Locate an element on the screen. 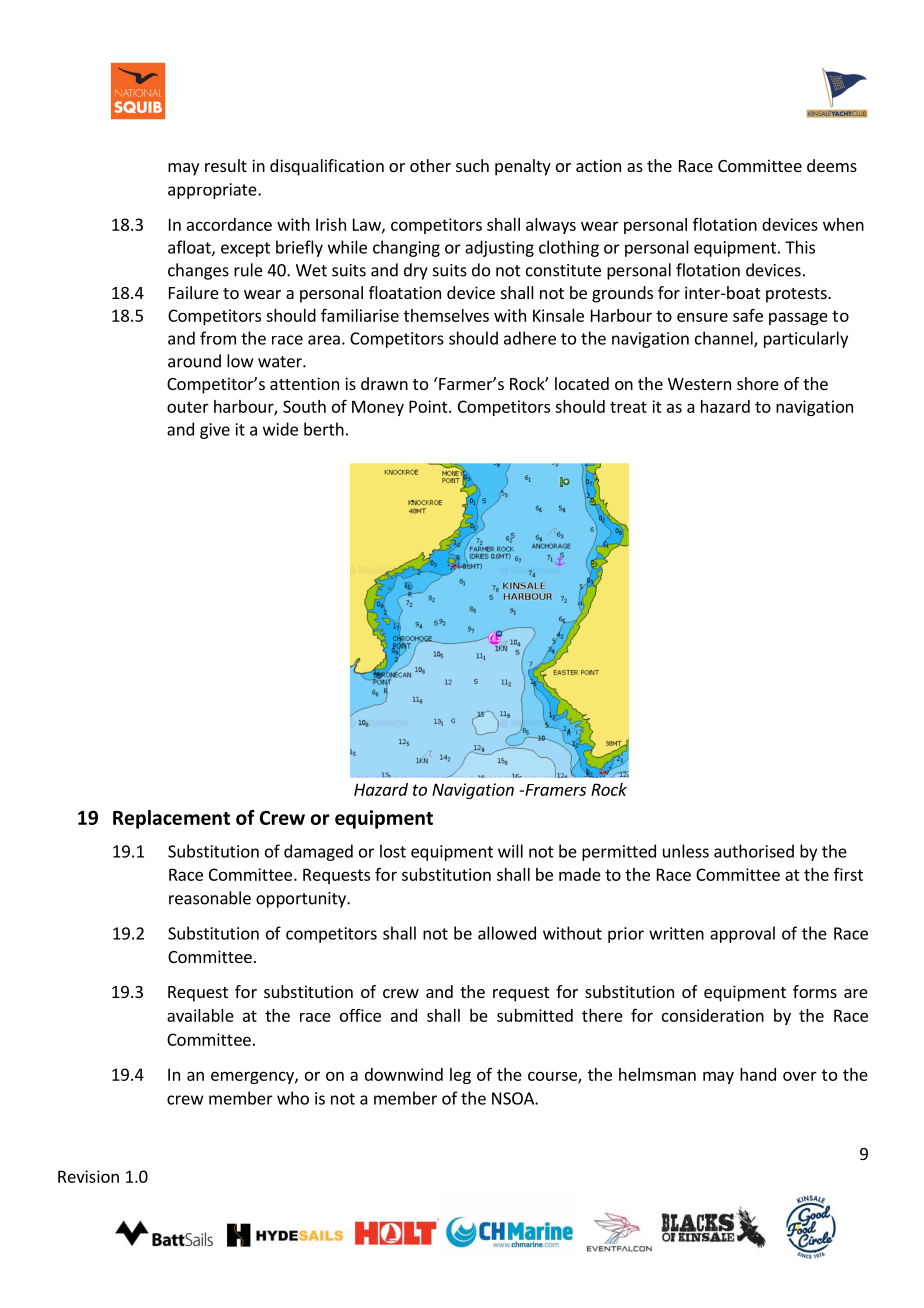 This screenshot has width=924, height=1308. Replacement is located at coordinates (171, 819).
